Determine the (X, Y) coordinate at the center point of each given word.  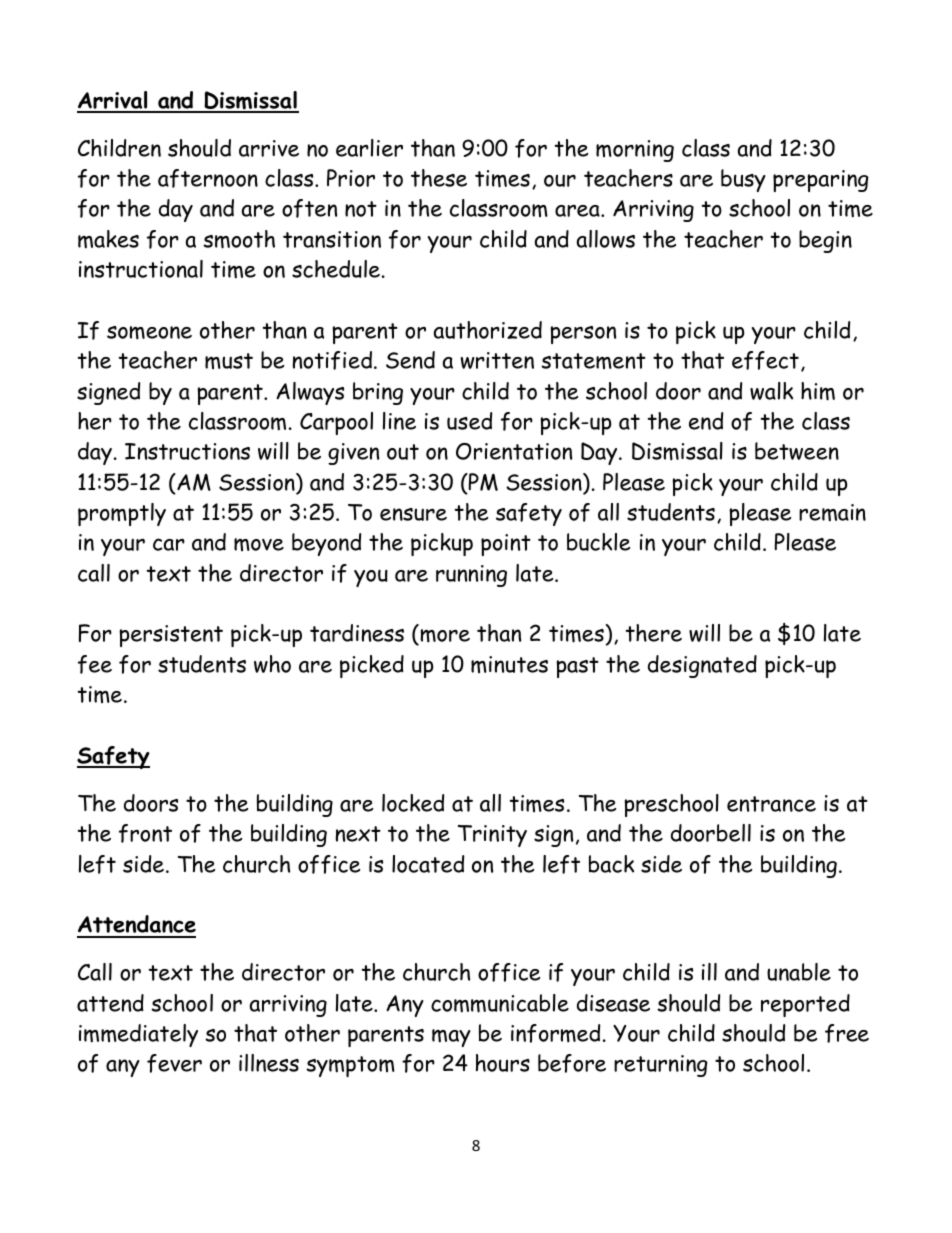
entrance (771, 804)
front (145, 833)
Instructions (187, 451)
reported (805, 1005)
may (451, 1038)
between (797, 451)
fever (174, 1063)
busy (743, 180)
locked (413, 803)
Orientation (514, 451)
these (439, 178)
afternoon (208, 178)
